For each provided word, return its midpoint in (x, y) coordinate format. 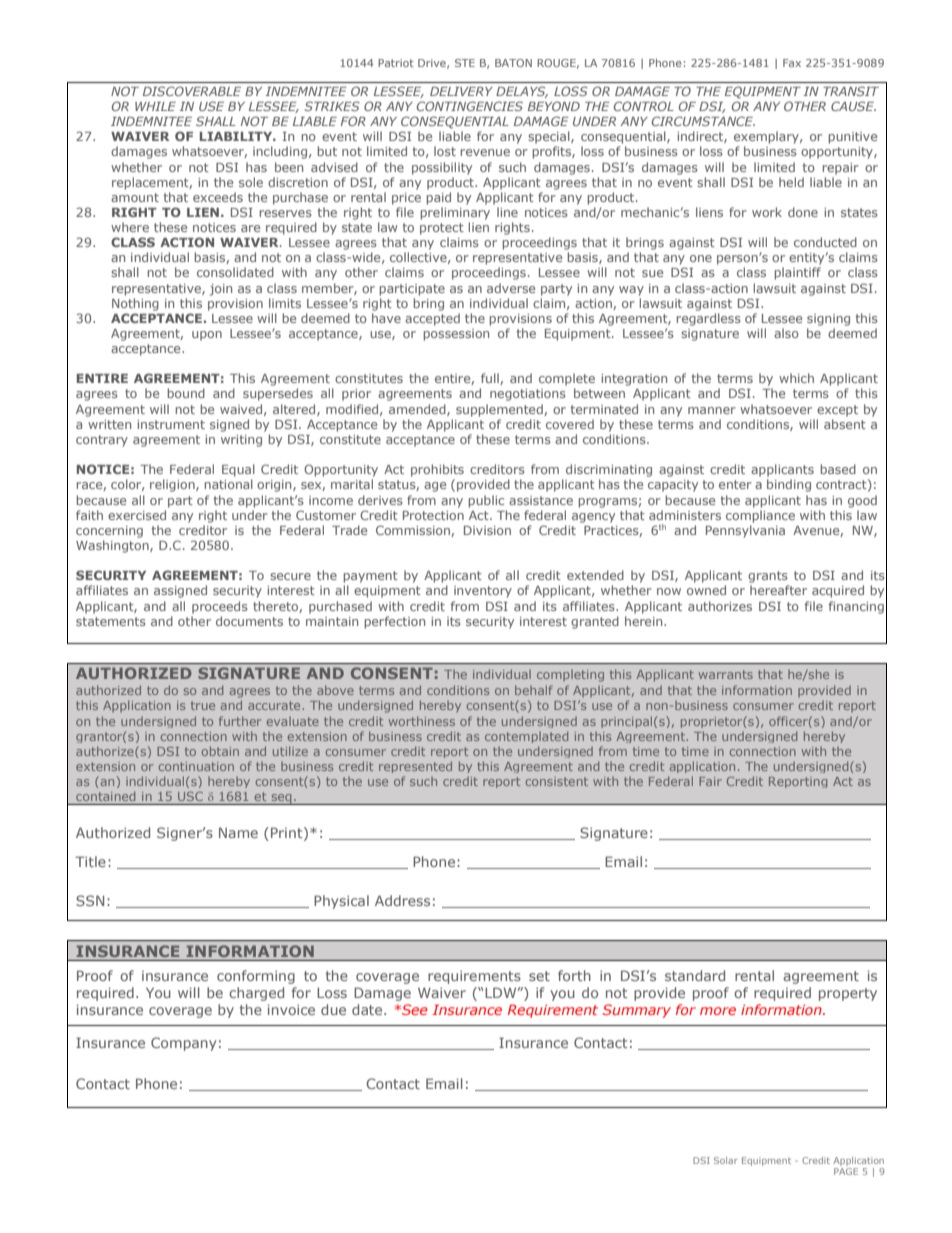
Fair (710, 781)
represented (415, 767)
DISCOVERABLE (192, 91)
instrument (171, 424)
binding (789, 485)
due (333, 1009)
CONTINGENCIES (470, 106)
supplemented (500, 410)
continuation (196, 766)
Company (184, 1044)
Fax (792, 63)
